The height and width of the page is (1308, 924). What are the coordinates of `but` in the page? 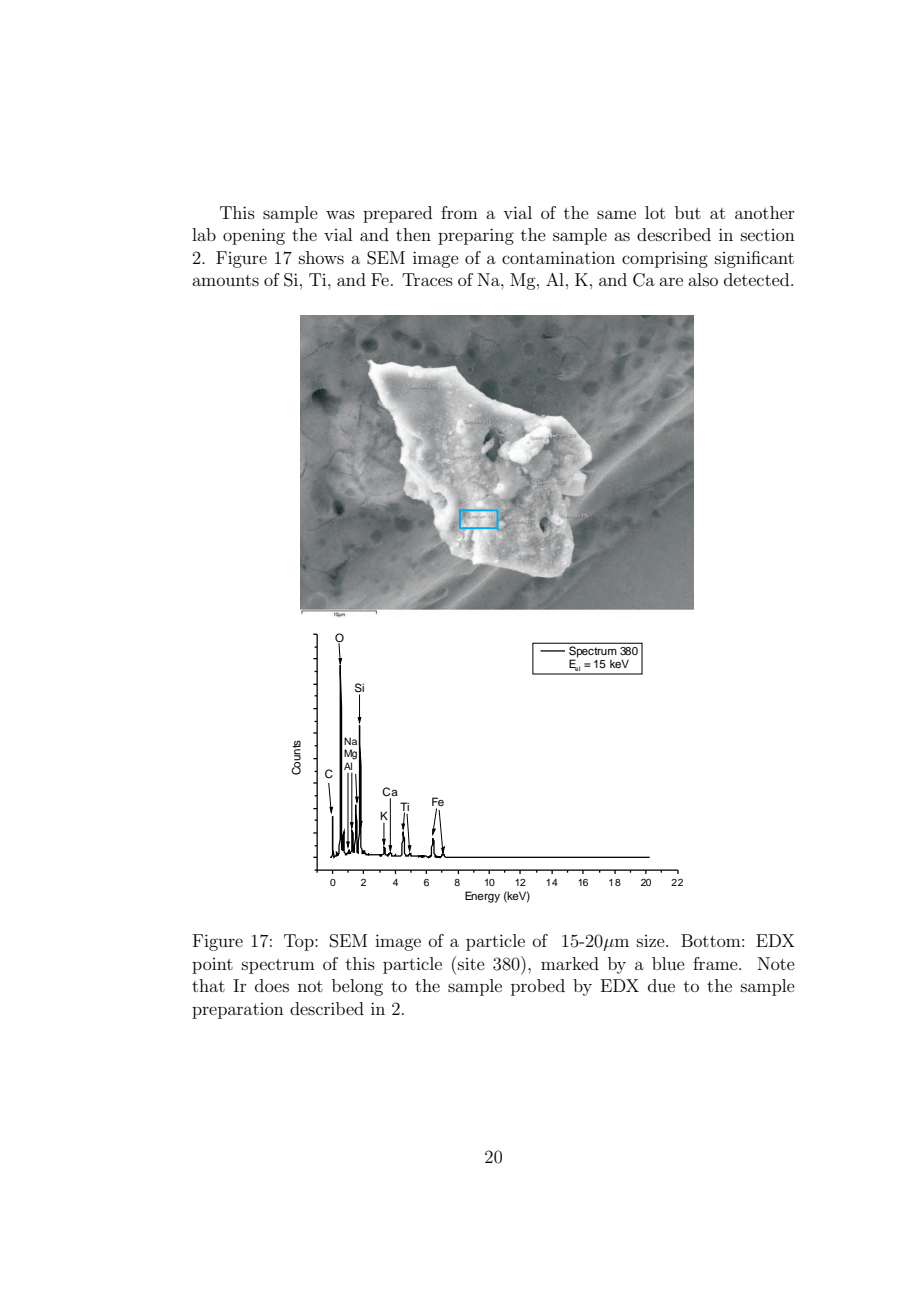 It's located at (688, 212).
